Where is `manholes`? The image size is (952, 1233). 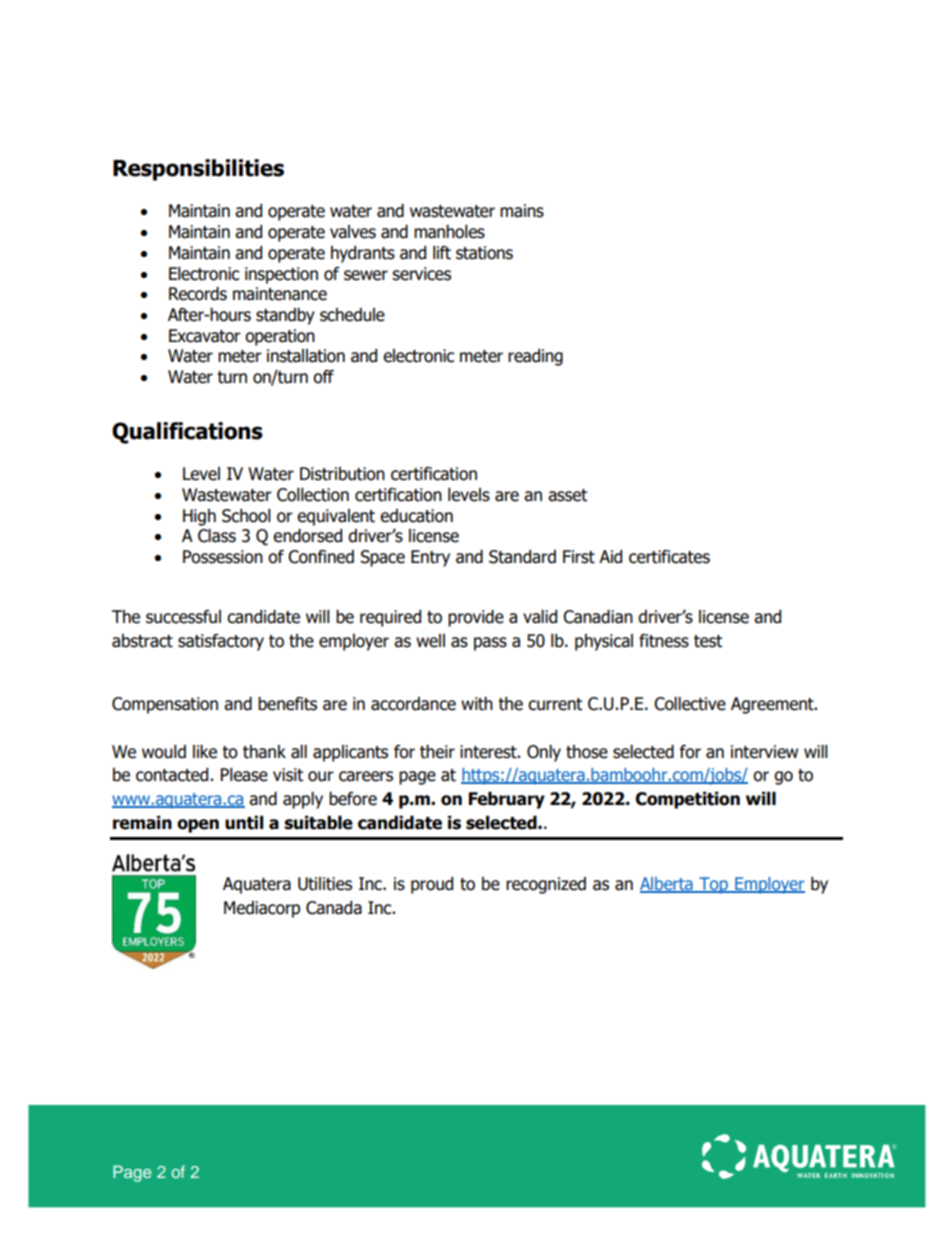 manholes is located at coordinates (449, 232).
